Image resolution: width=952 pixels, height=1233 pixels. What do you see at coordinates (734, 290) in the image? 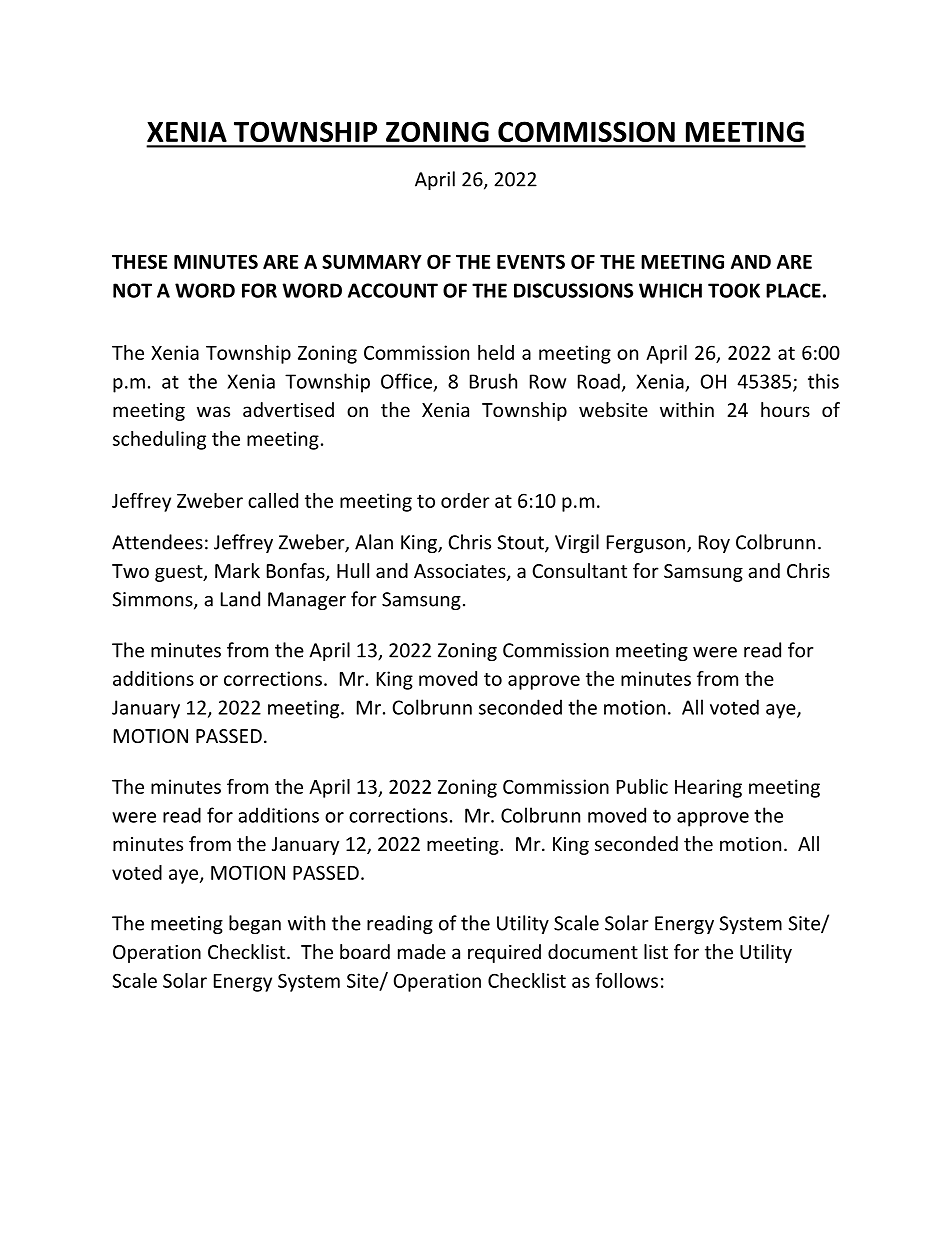
I see `TOOK` at bounding box center [734, 290].
